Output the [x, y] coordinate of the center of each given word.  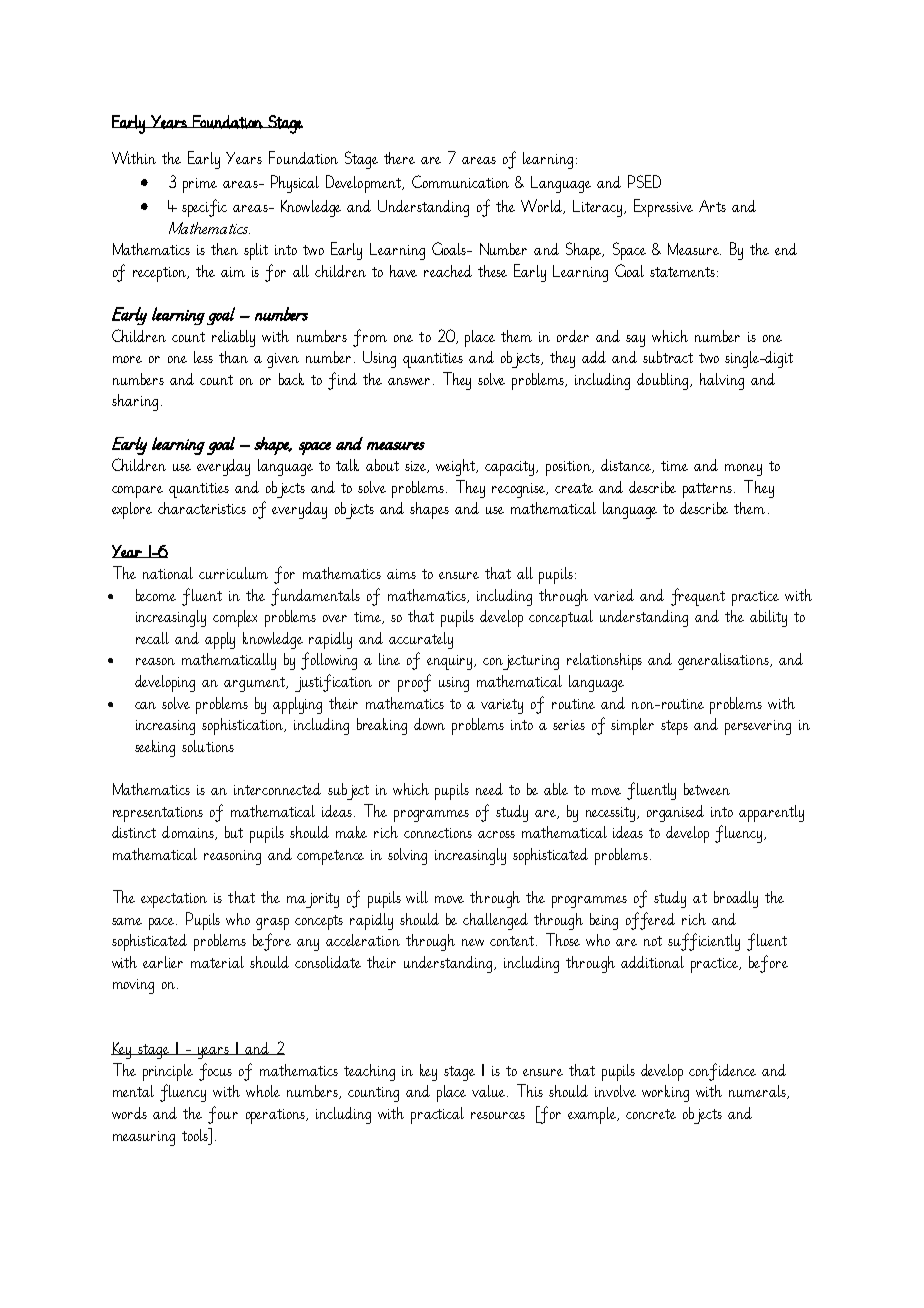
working [665, 1093]
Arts [712, 206]
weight [457, 467]
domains [189, 833]
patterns [709, 490]
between [707, 789]
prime [200, 185]
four [223, 1115]
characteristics [202, 508]
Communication [460, 181]
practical [437, 1115]
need [489, 789]
